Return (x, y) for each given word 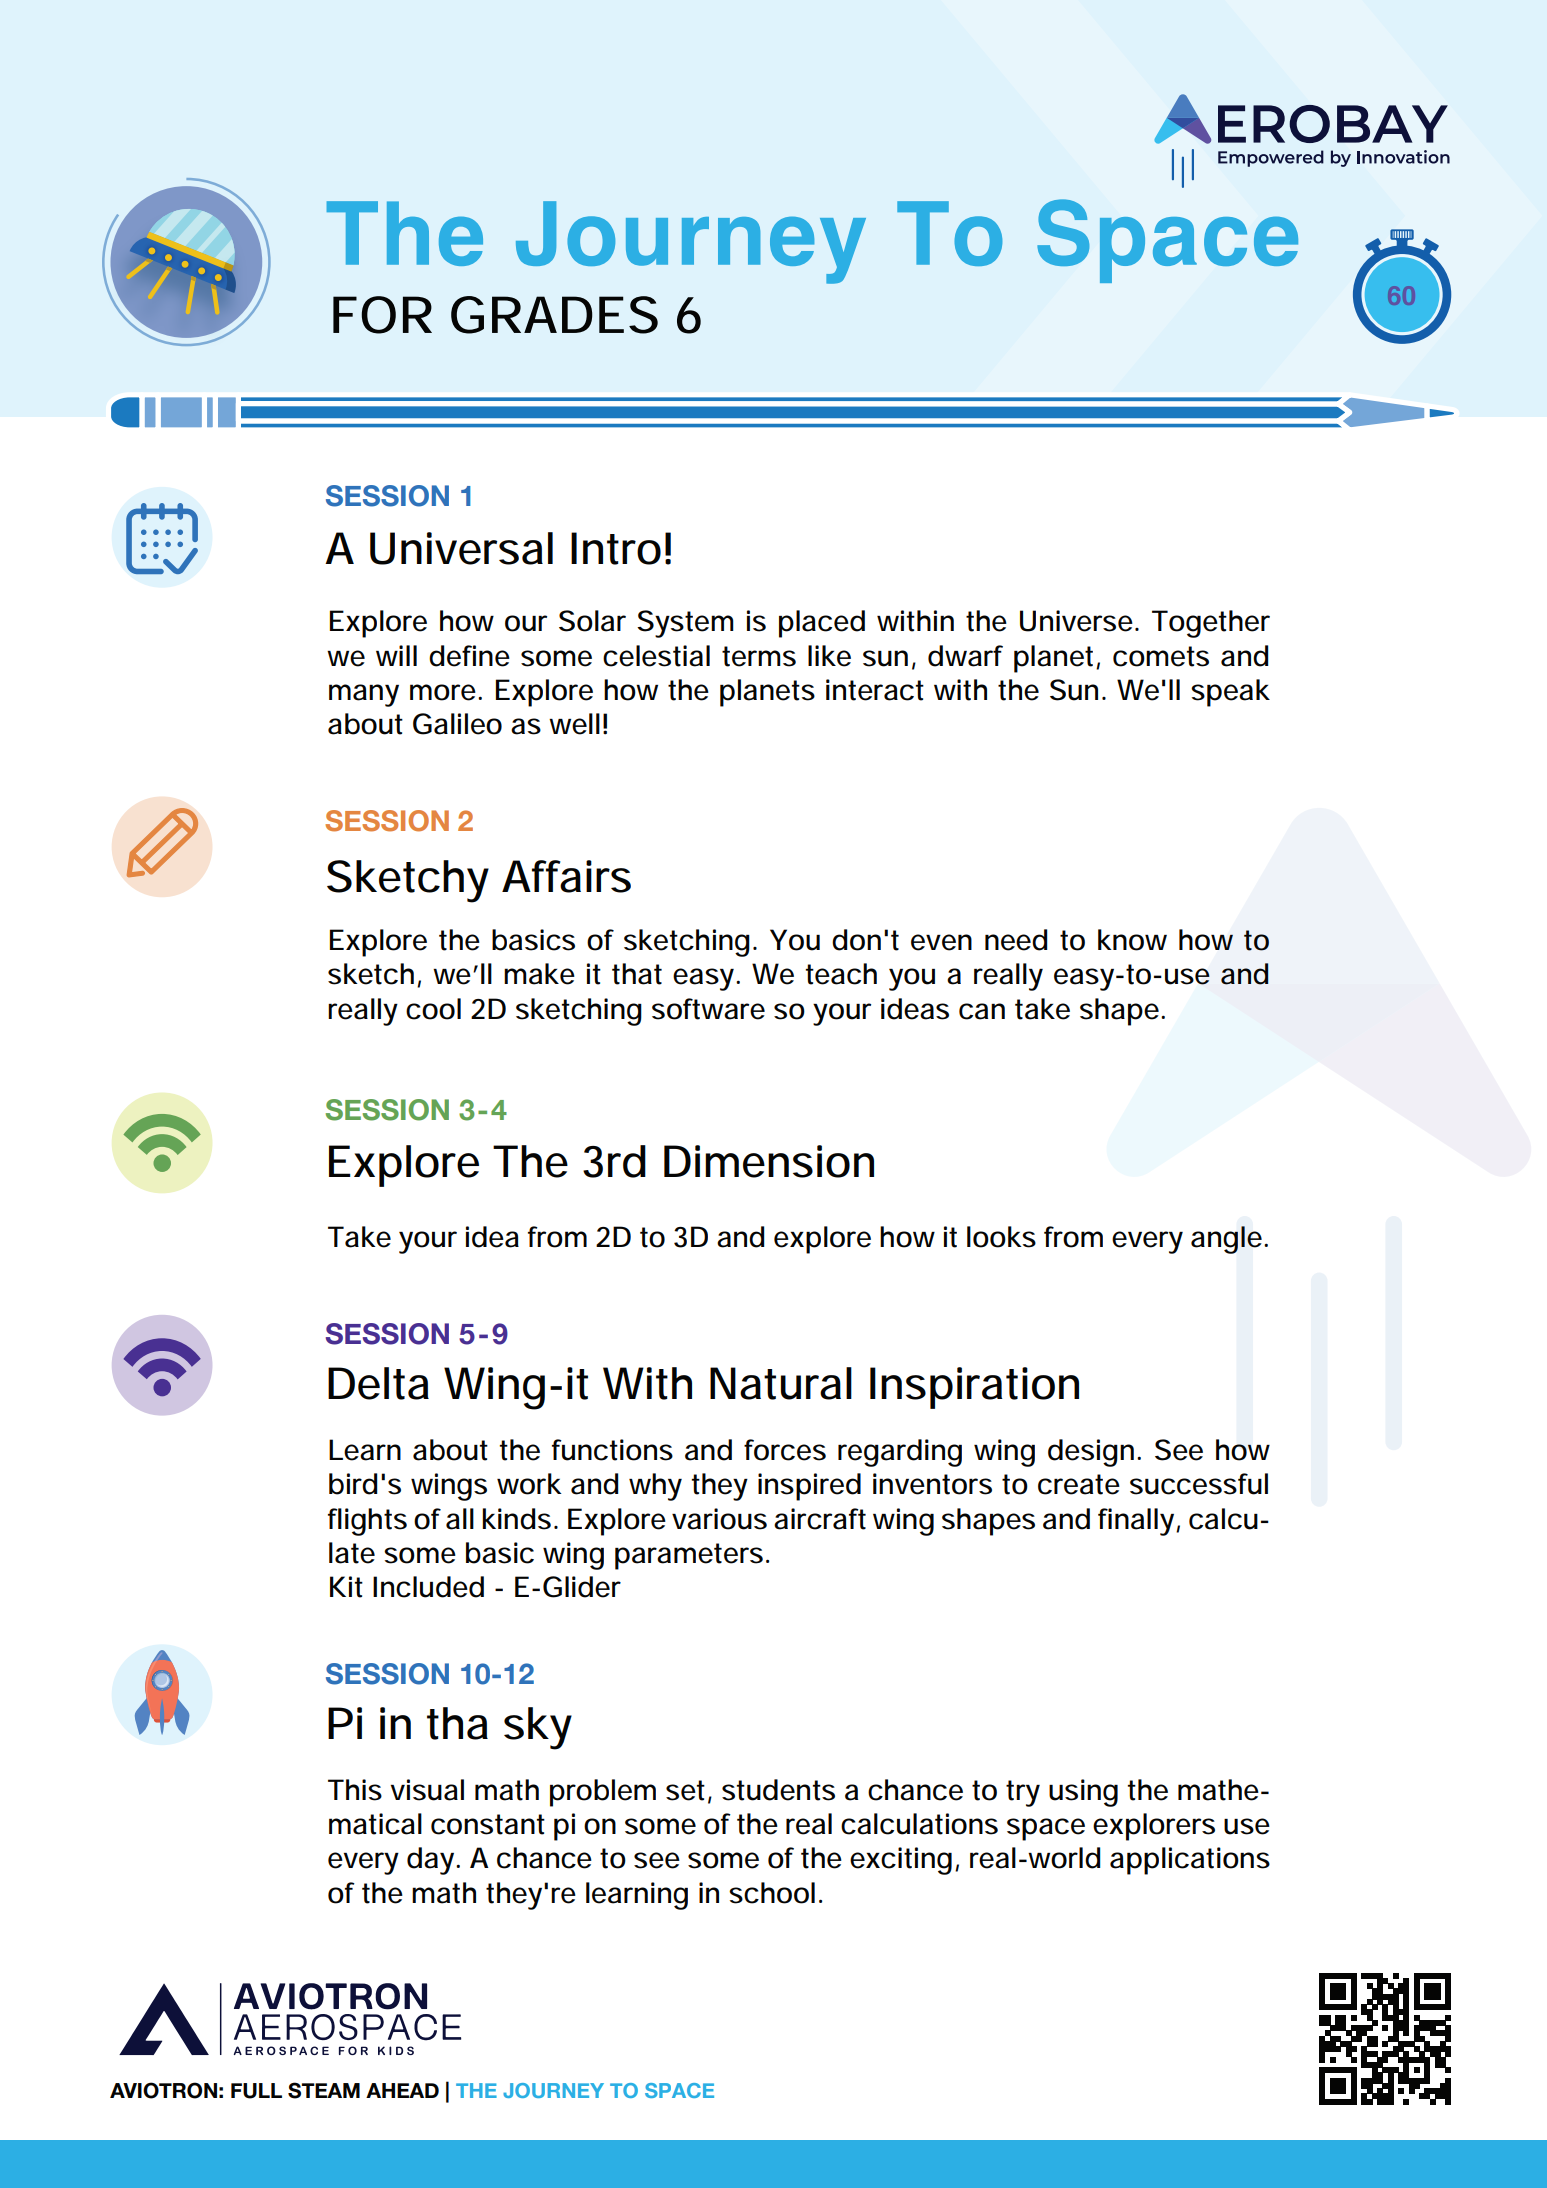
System (685, 624)
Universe (1076, 621)
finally (1137, 1522)
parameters (689, 1556)
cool (433, 1009)
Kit (346, 1587)
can (982, 1011)
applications (1190, 1861)
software (708, 1009)
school (772, 1893)
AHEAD (402, 2090)
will (396, 655)
